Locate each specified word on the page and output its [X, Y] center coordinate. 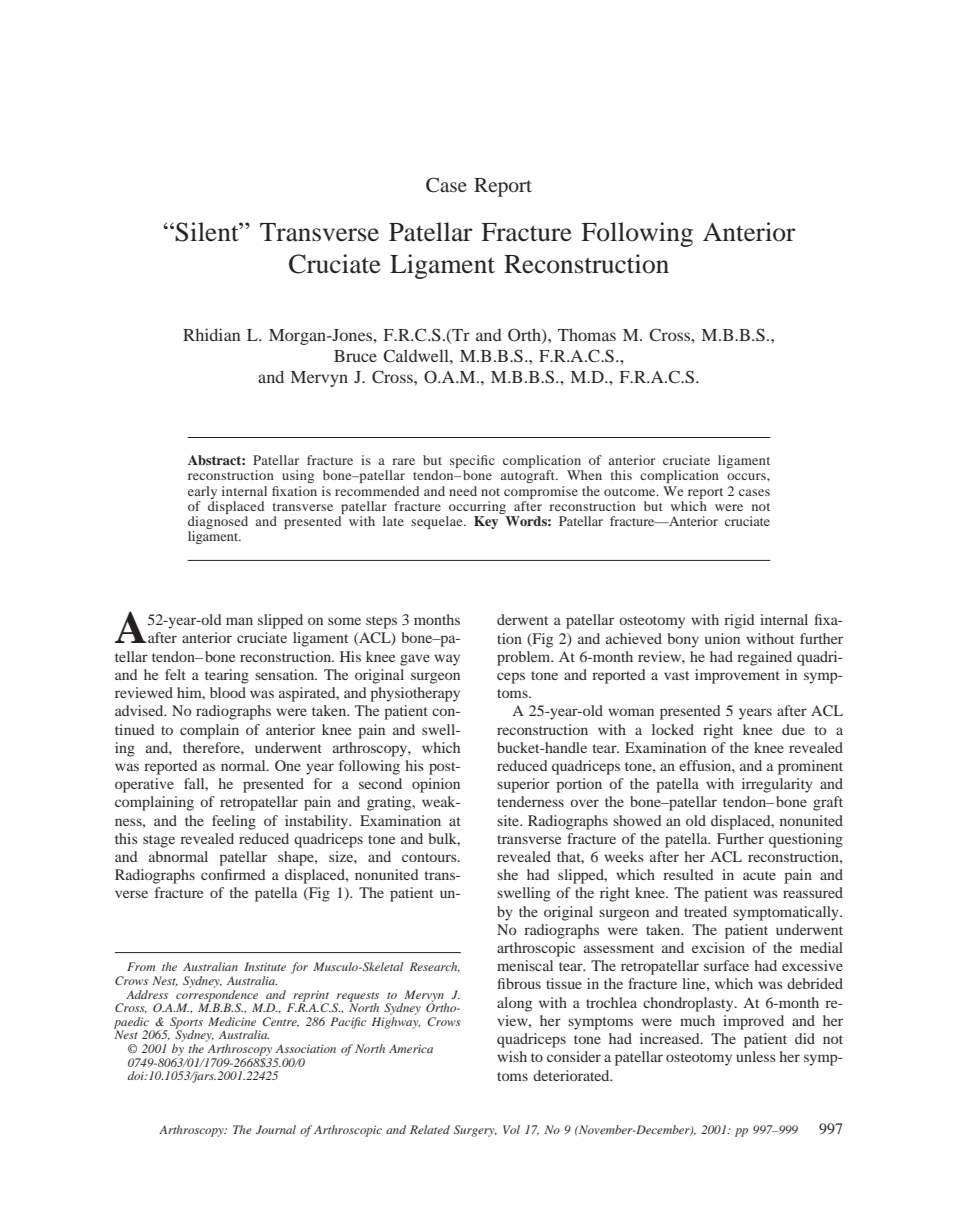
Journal [276, 1129]
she [507, 874]
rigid [739, 621]
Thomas [587, 334]
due [793, 729]
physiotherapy [415, 694]
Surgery [475, 1131]
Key [486, 522]
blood [228, 692]
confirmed [233, 874]
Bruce [355, 356]
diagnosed [218, 524]
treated [705, 911]
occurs [747, 476]
